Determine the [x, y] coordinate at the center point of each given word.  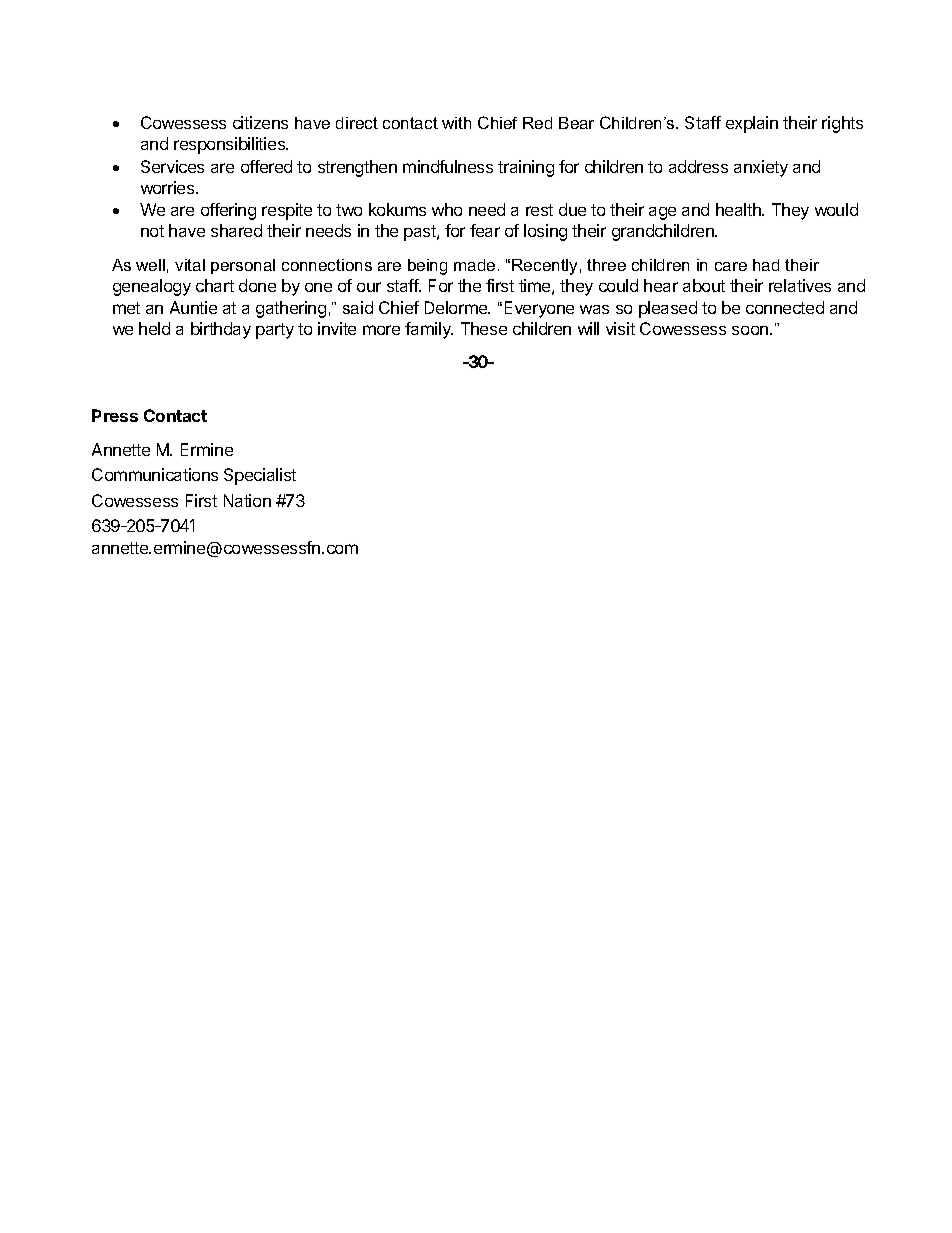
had [766, 265]
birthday [221, 330]
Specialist [260, 476]
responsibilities [230, 145]
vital [190, 265]
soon [750, 330]
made [474, 265]
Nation [247, 500]
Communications [155, 474]
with [456, 123]
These [484, 328]
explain [752, 124]
